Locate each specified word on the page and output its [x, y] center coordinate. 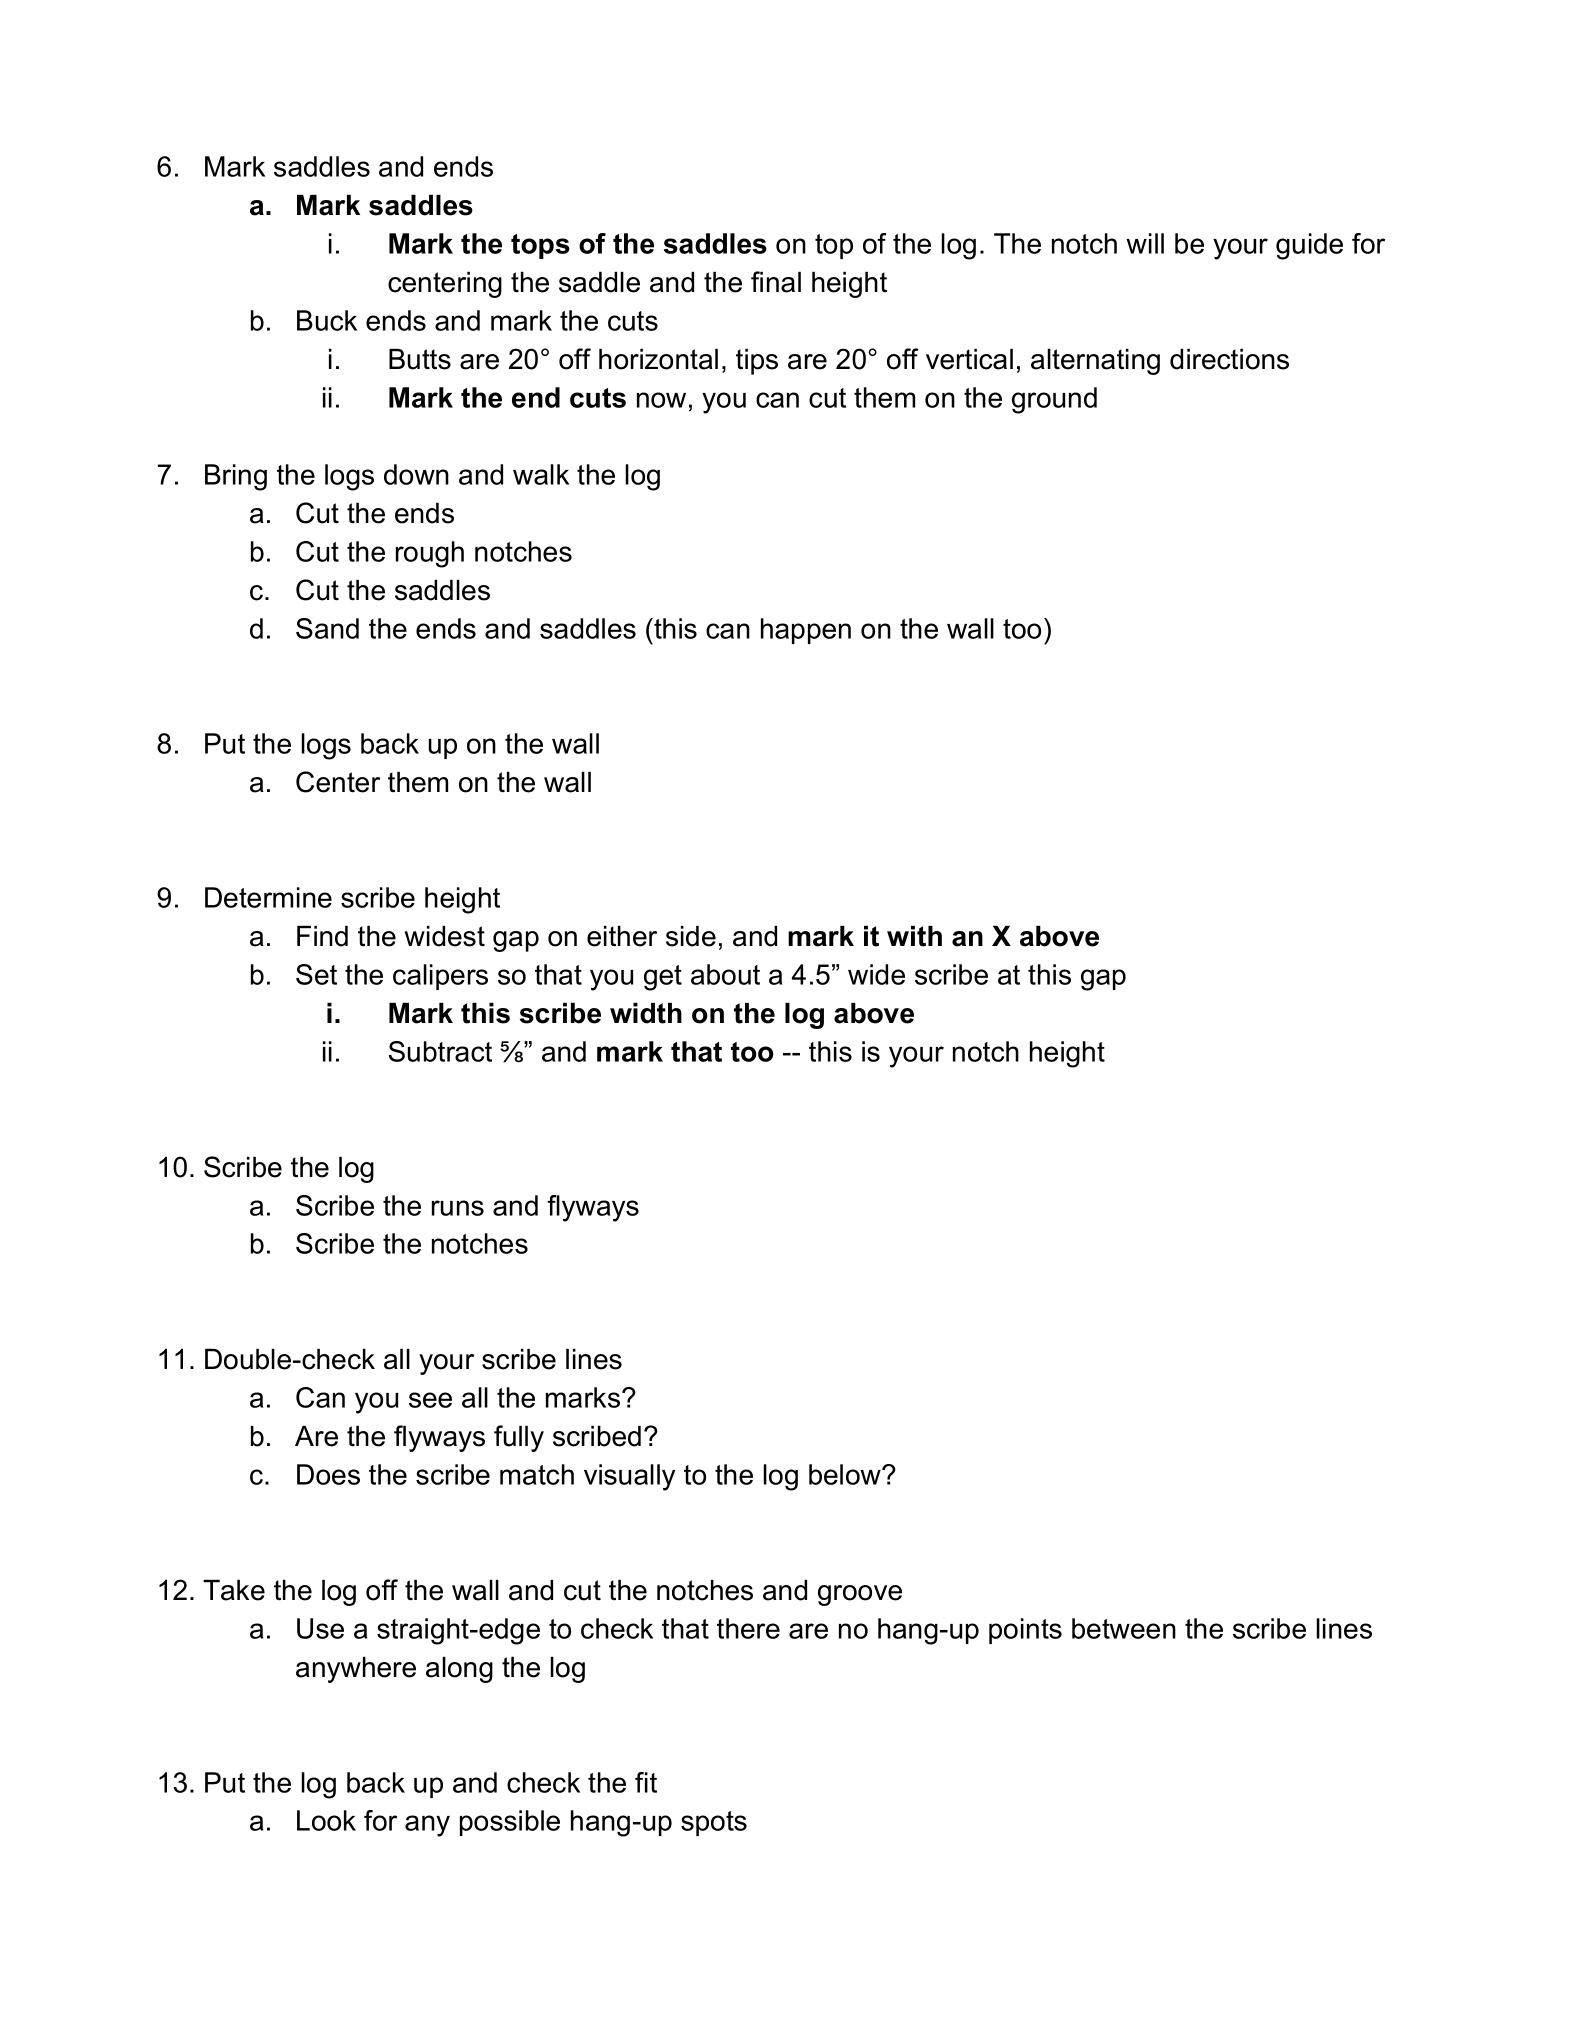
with [914, 936]
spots [714, 1823]
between [1124, 1628]
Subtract [440, 1051]
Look [326, 1820]
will [1145, 243]
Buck [327, 320]
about [725, 974]
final [776, 282]
